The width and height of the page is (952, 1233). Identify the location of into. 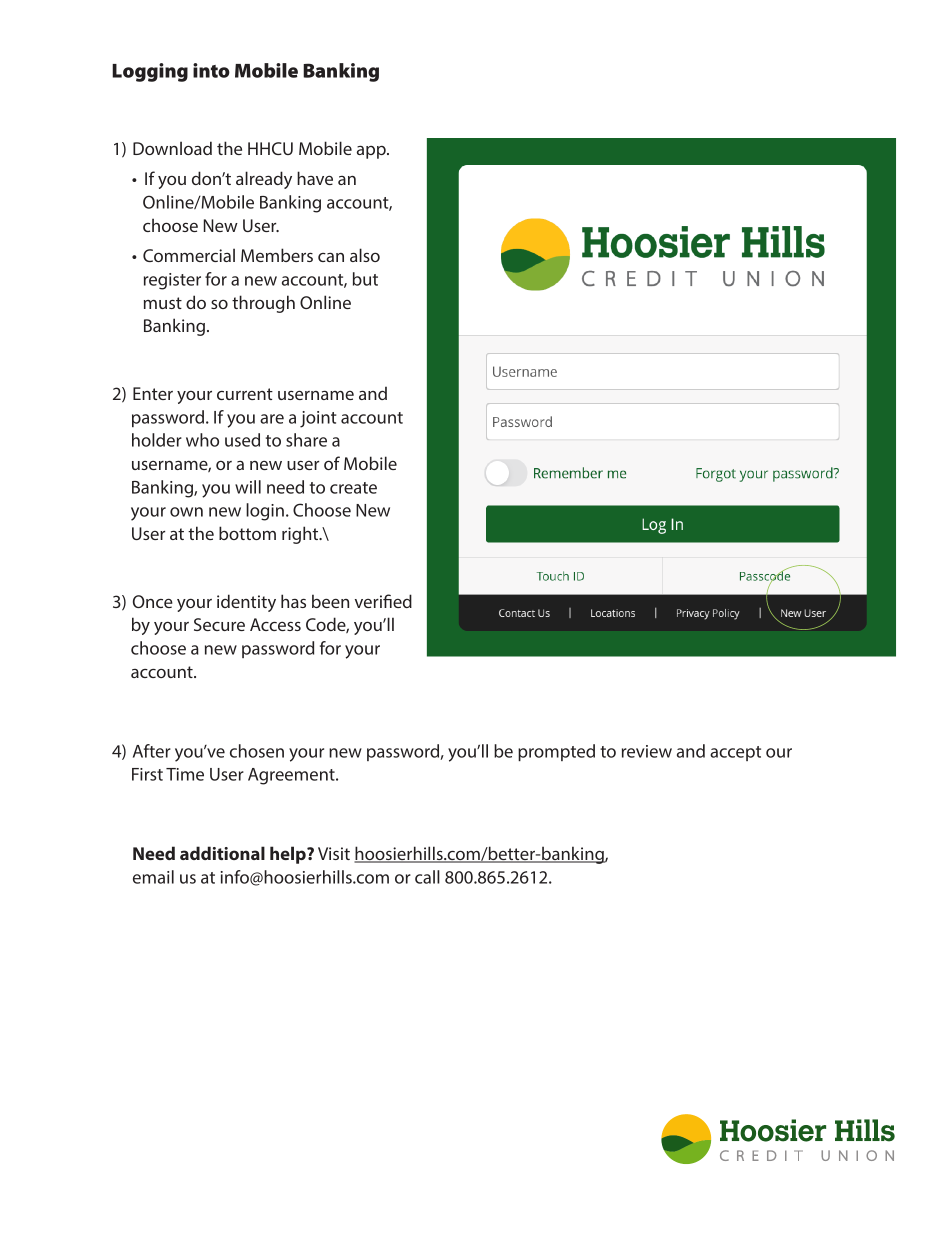
(211, 70).
